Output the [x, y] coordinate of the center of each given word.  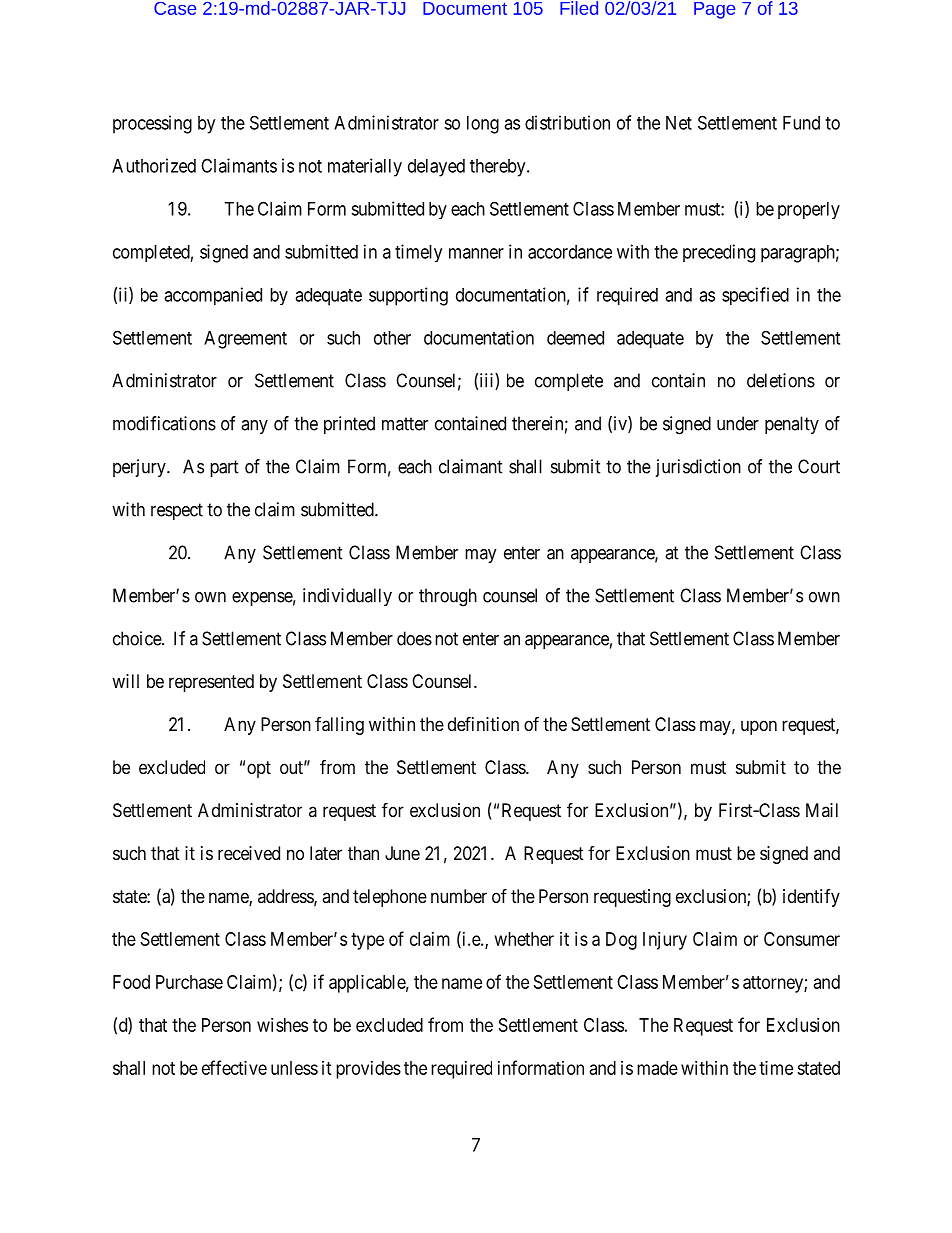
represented [211, 683]
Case [175, 8]
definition [483, 723]
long [483, 125]
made [657, 1068]
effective [234, 1067]
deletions [781, 380]
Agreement [245, 340]
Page [714, 10]
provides [368, 1070]
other [392, 338]
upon [759, 727]
